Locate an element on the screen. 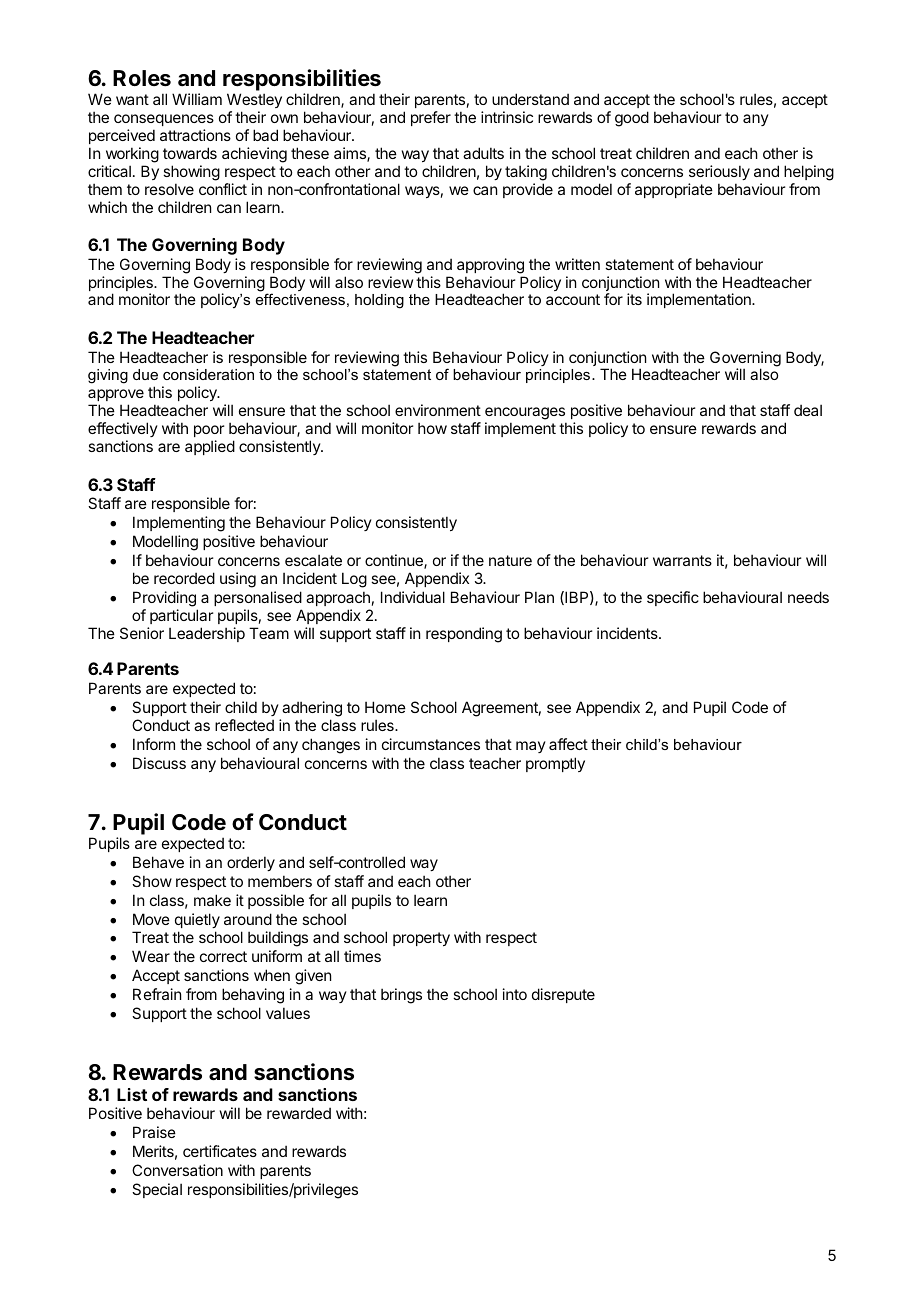 The width and height of the screenshot is (924, 1309). prefer is located at coordinates (431, 118).
